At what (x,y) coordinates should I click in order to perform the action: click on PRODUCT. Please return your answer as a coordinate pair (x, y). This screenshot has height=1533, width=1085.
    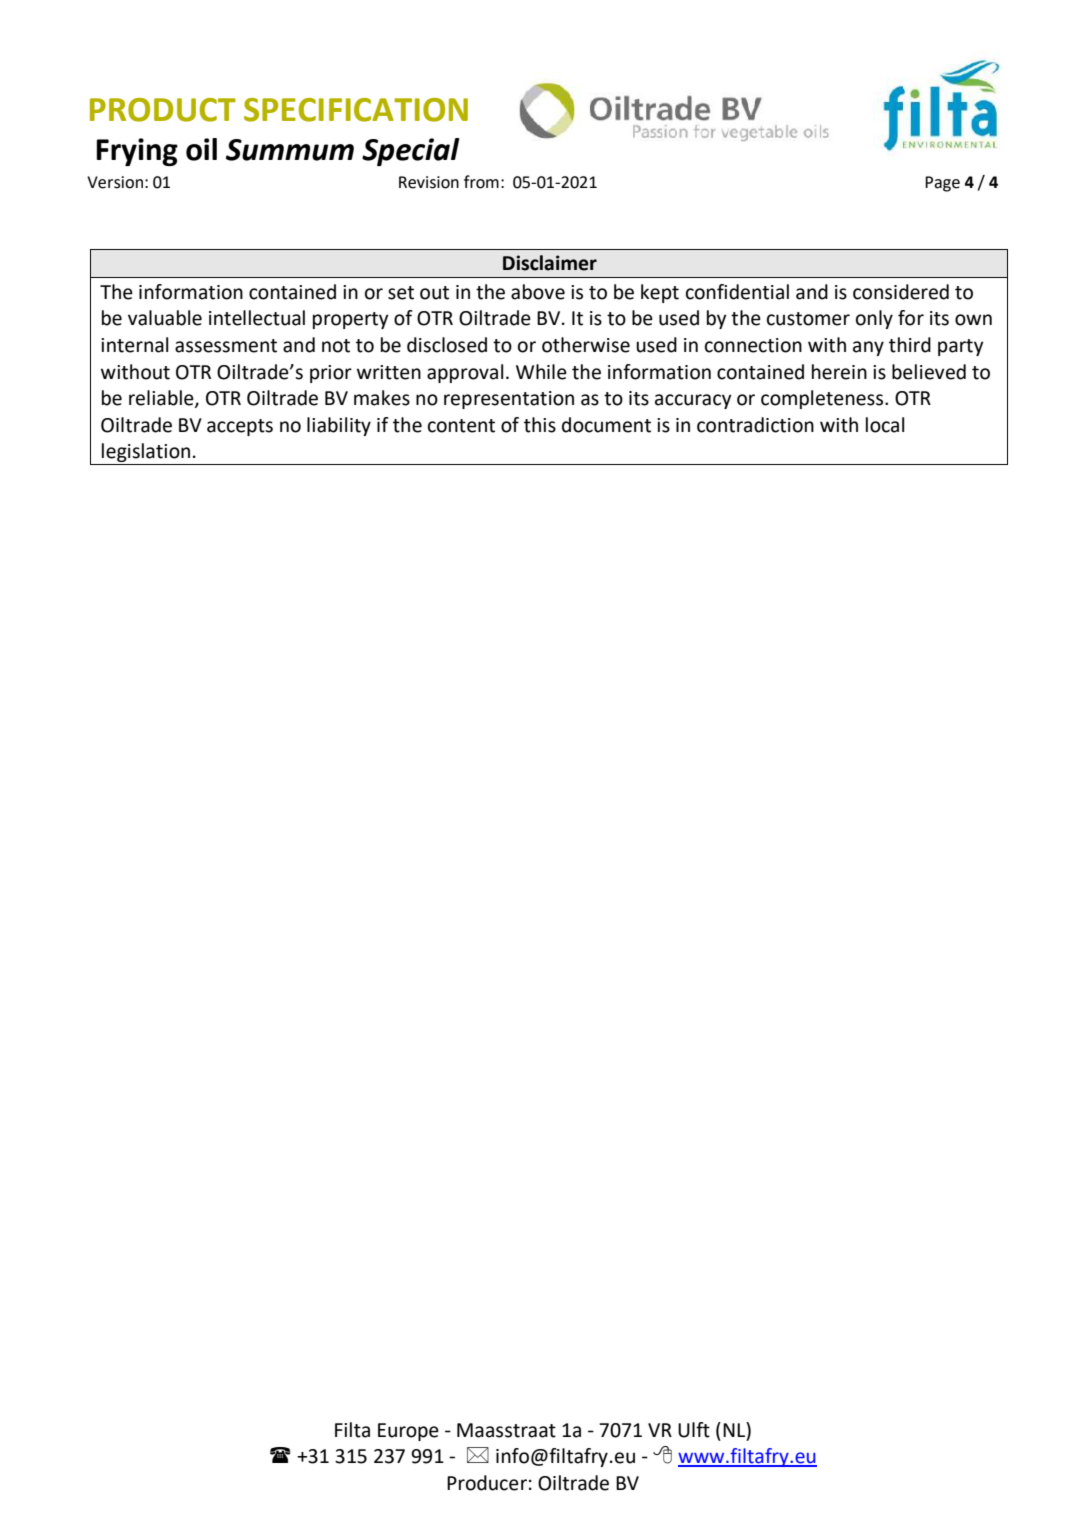
    Looking at the image, I should click on (163, 110).
